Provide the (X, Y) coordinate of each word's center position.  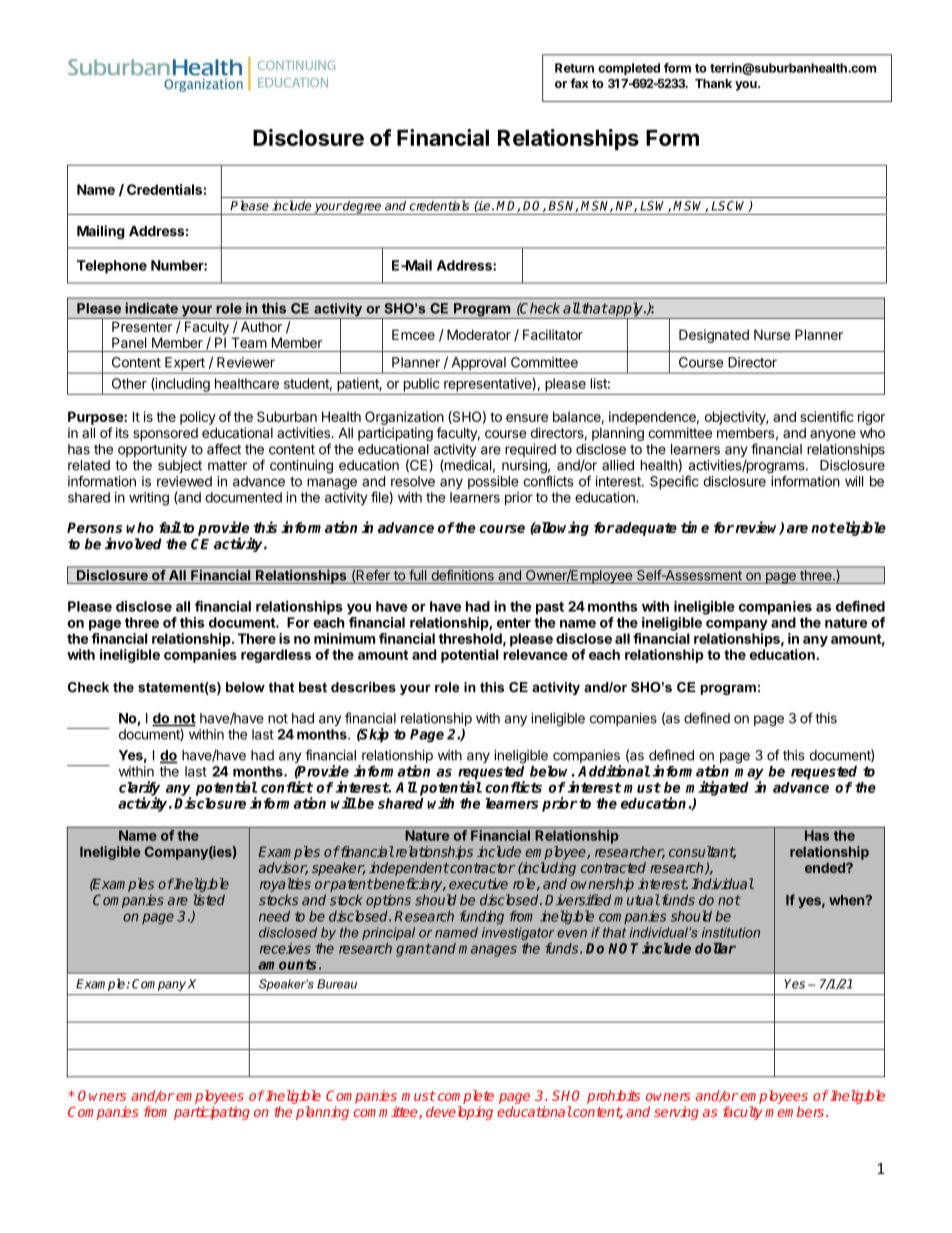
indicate (151, 308)
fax (579, 83)
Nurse (772, 334)
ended (826, 867)
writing (149, 499)
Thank (713, 83)
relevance (535, 654)
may (749, 775)
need (274, 916)
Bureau (337, 984)
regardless (276, 656)
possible (493, 482)
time (695, 527)
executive (478, 883)
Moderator (479, 334)
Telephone (112, 267)
